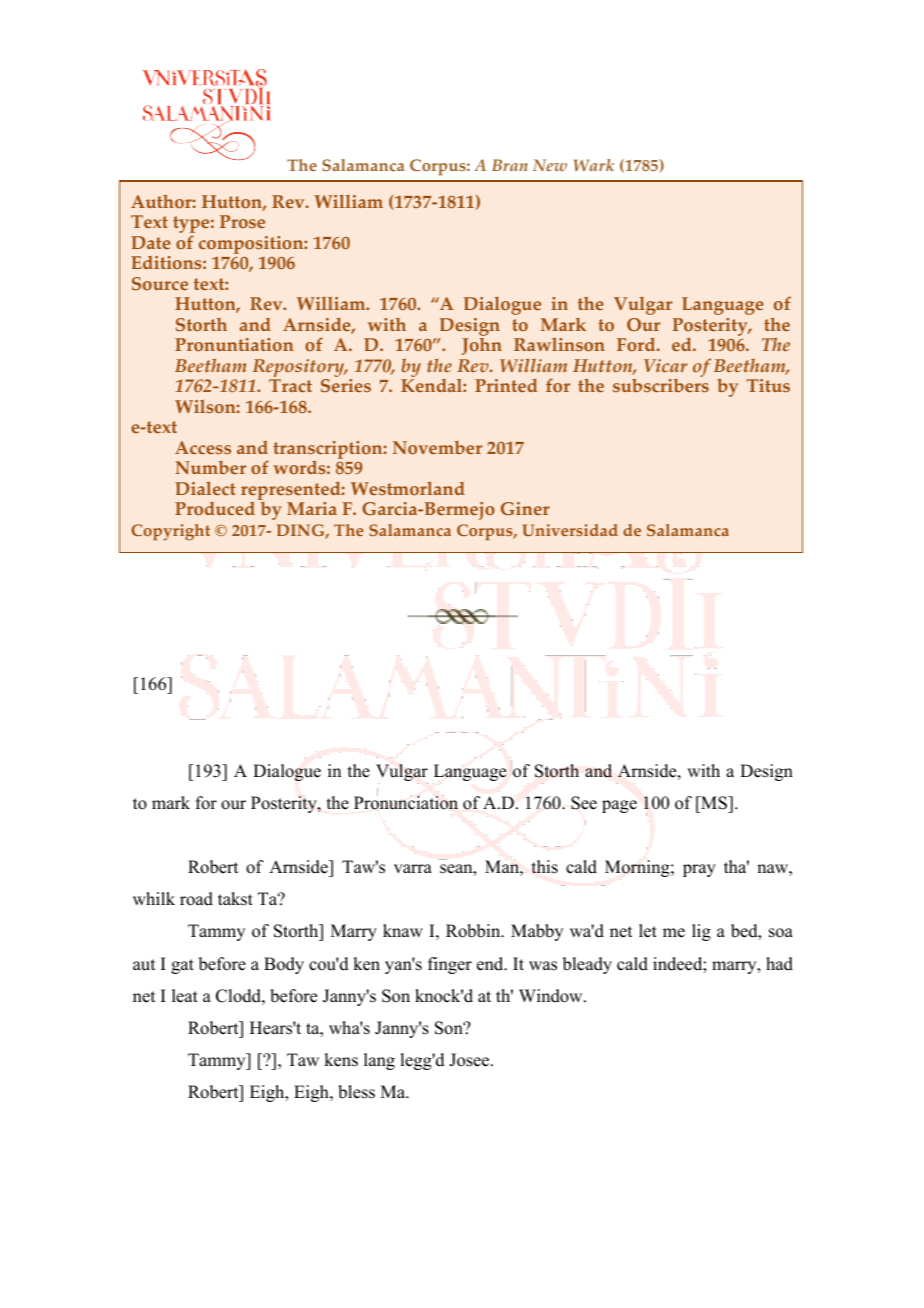 This screenshot has width=924, height=1308. What do you see at coordinates (170, 532) in the screenshot?
I see `Copyright` at bounding box center [170, 532].
